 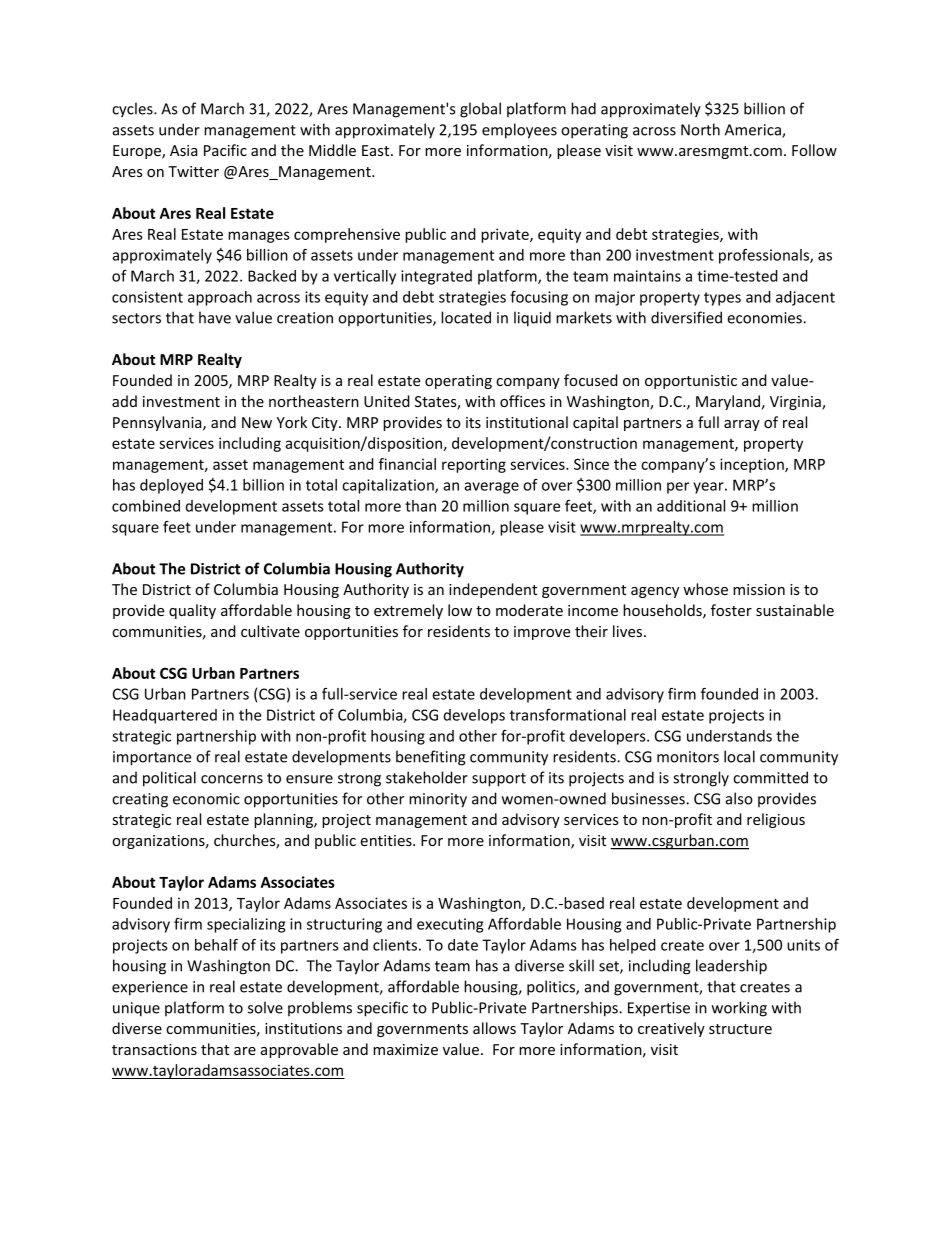 I want to click on Pacific, so click(x=225, y=150).
